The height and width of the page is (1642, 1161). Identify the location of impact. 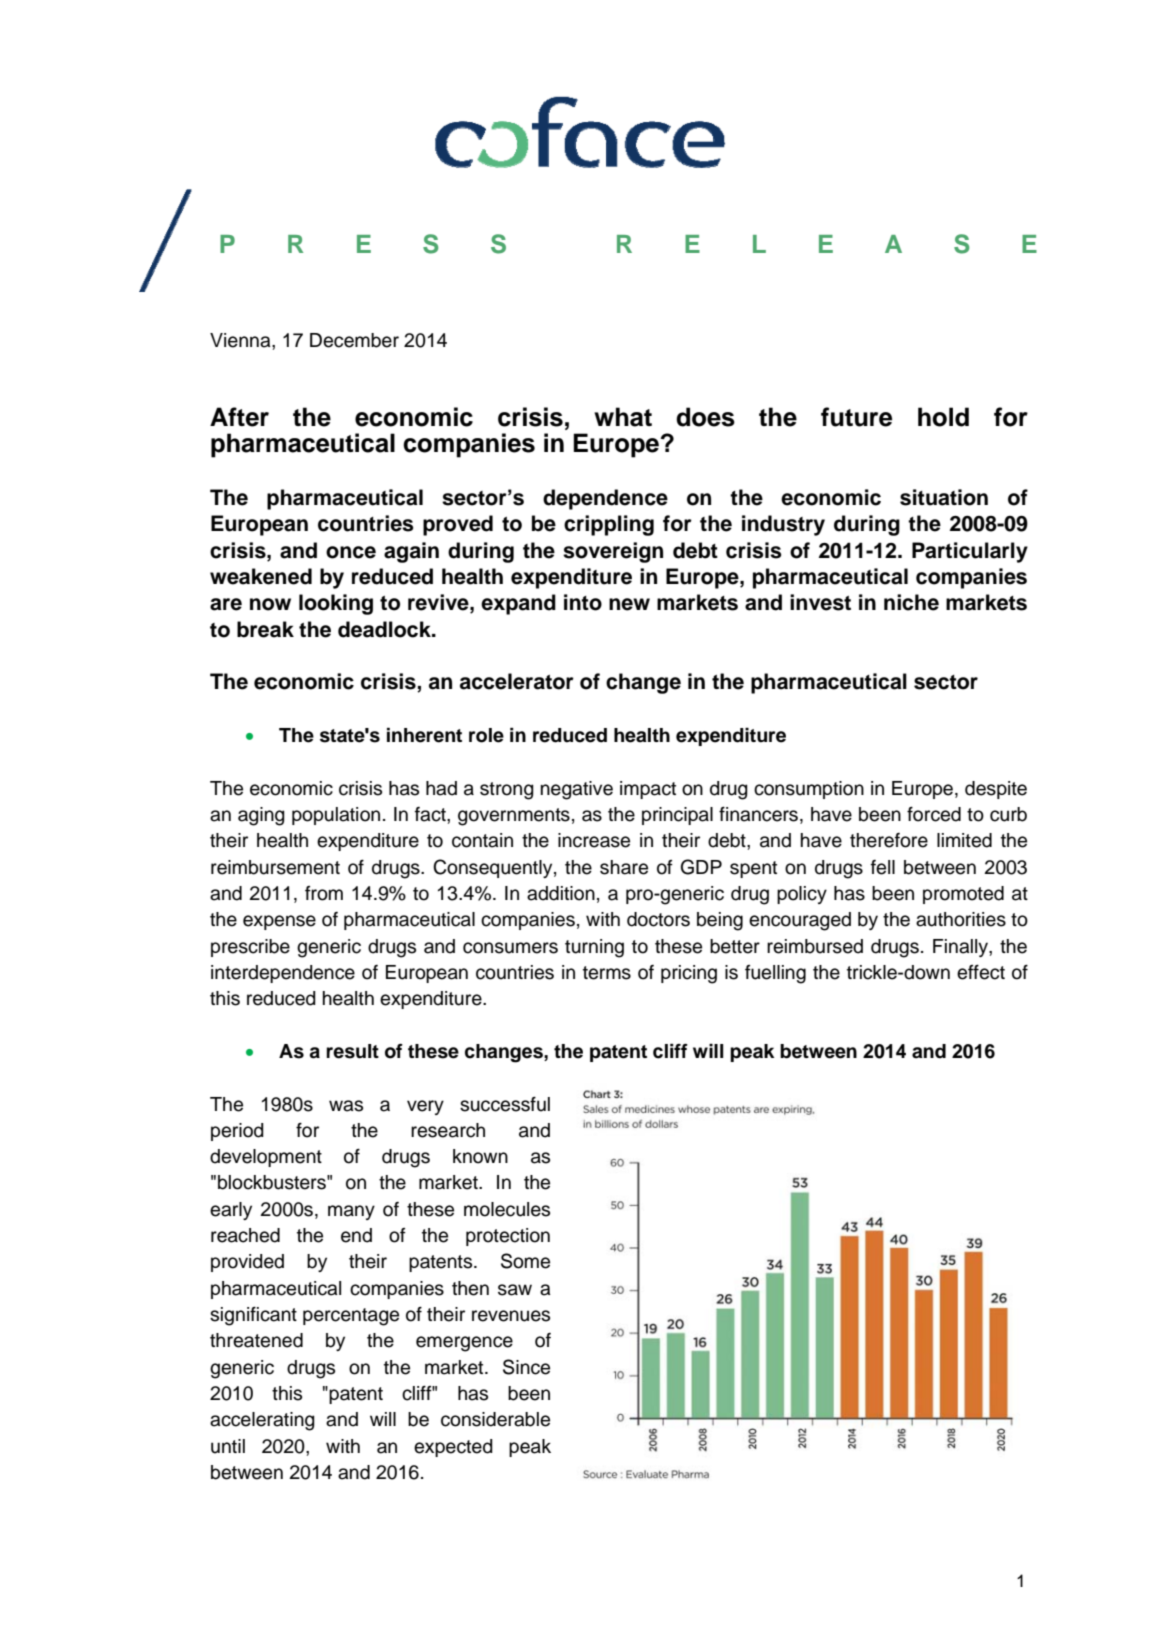
(648, 790).
